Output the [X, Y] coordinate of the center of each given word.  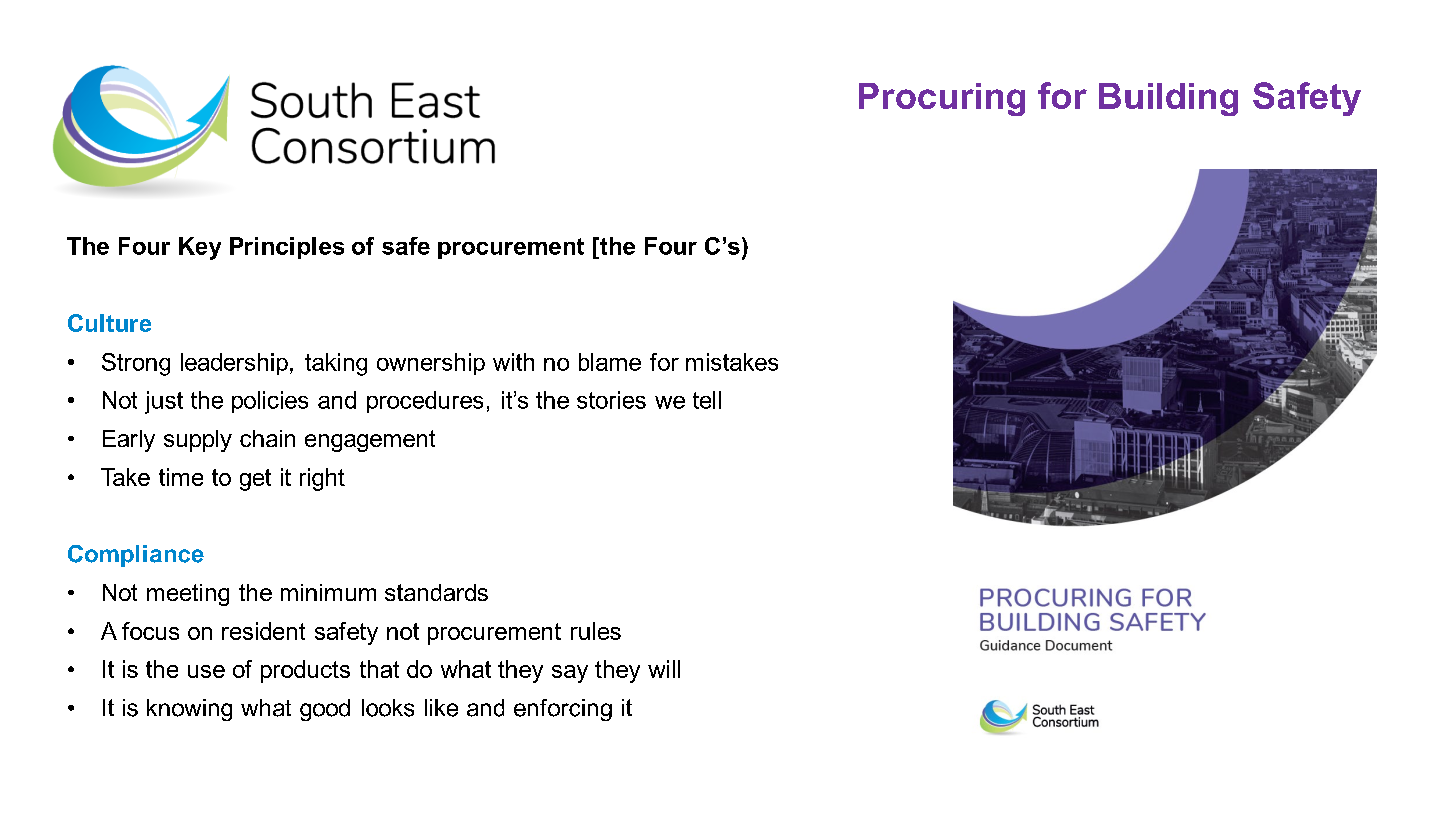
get [255, 480]
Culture [109, 323]
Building [1168, 99]
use [206, 671]
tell [707, 400]
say [570, 674]
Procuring [942, 99]
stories [611, 400]
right [322, 479]
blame [610, 362]
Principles [287, 248]
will [664, 669]
